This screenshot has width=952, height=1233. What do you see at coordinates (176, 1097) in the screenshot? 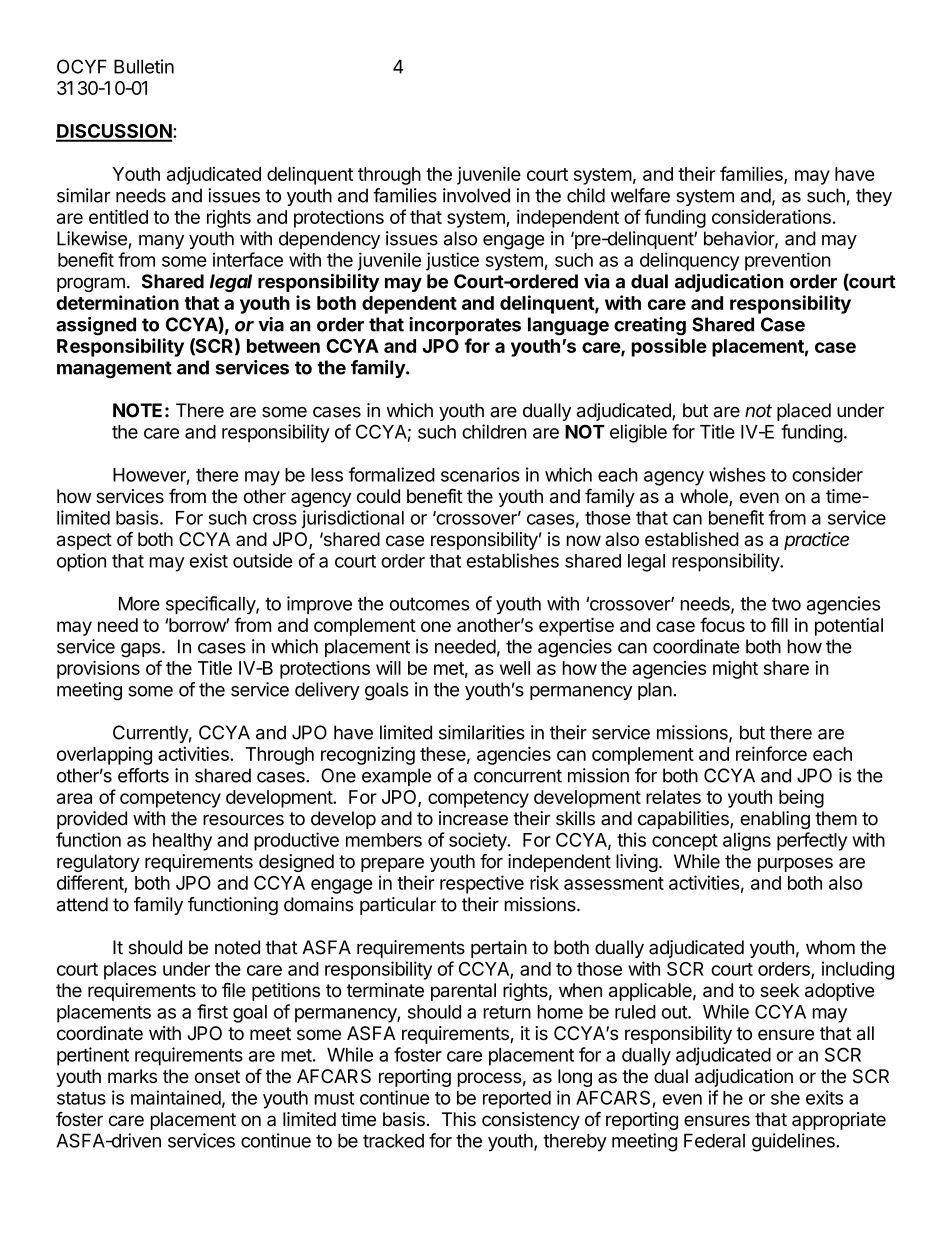
I see `maintained` at bounding box center [176, 1097].
